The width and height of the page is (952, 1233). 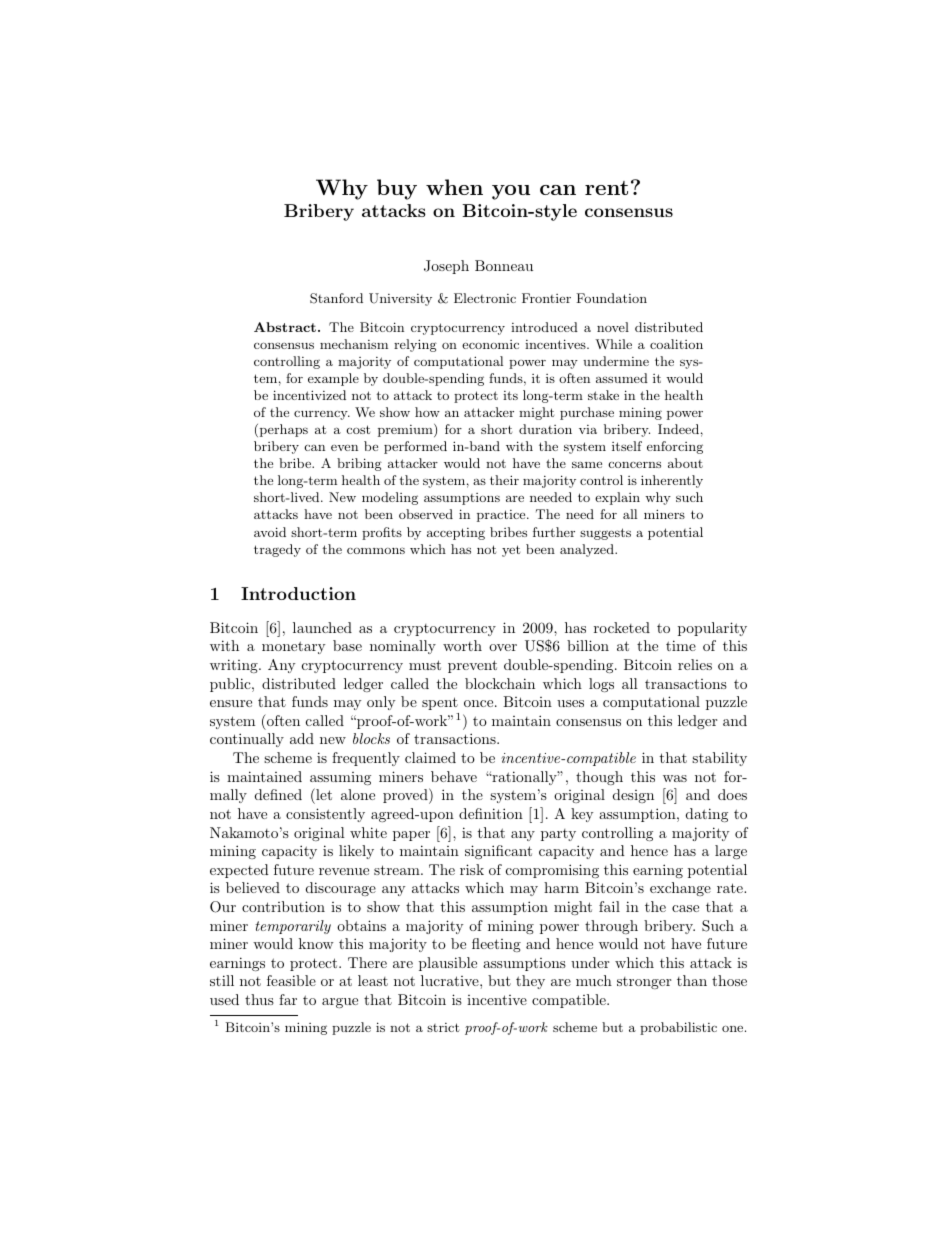 What do you see at coordinates (397, 189) in the page?
I see `buy` at bounding box center [397, 189].
